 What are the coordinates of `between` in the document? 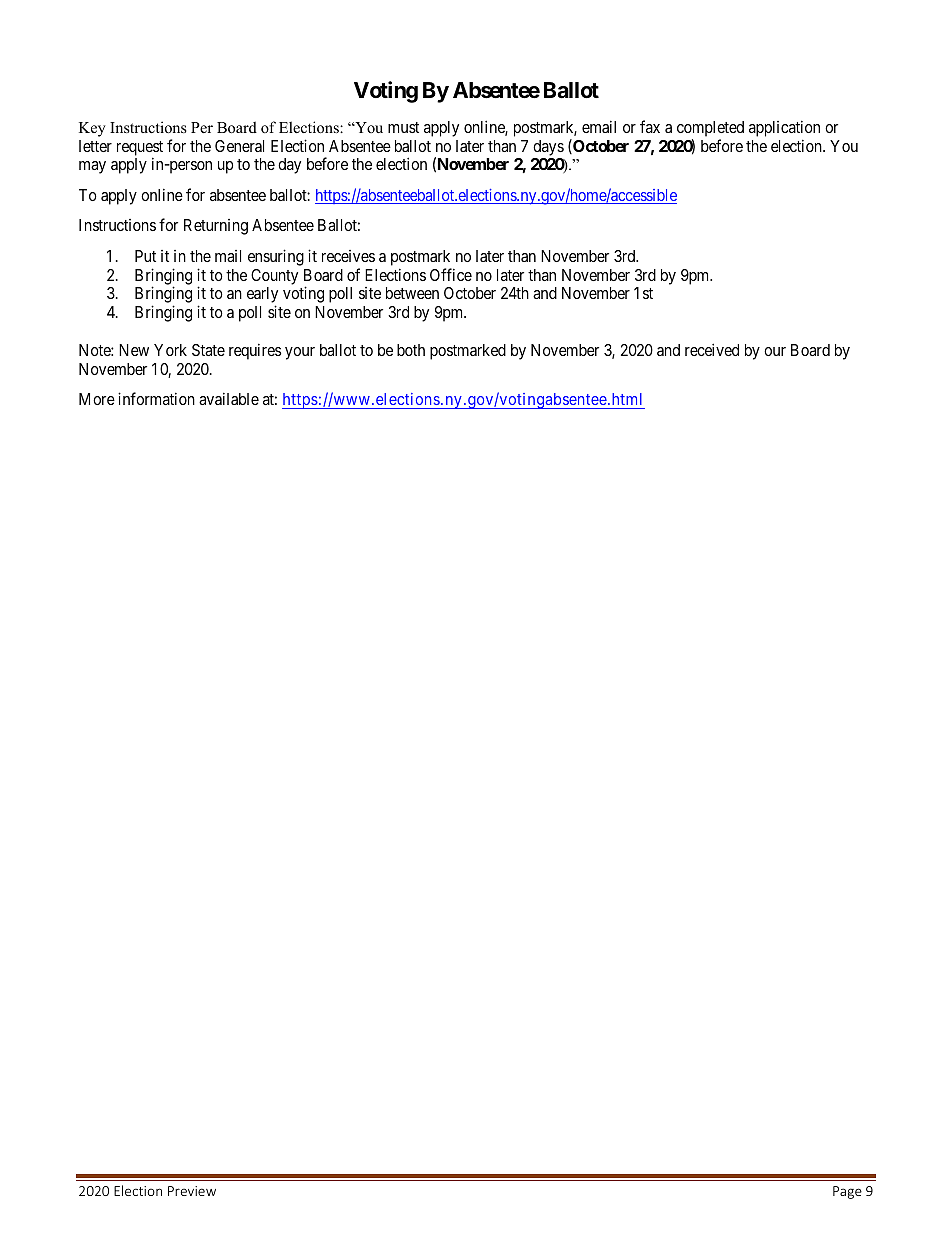 It's located at (412, 293).
